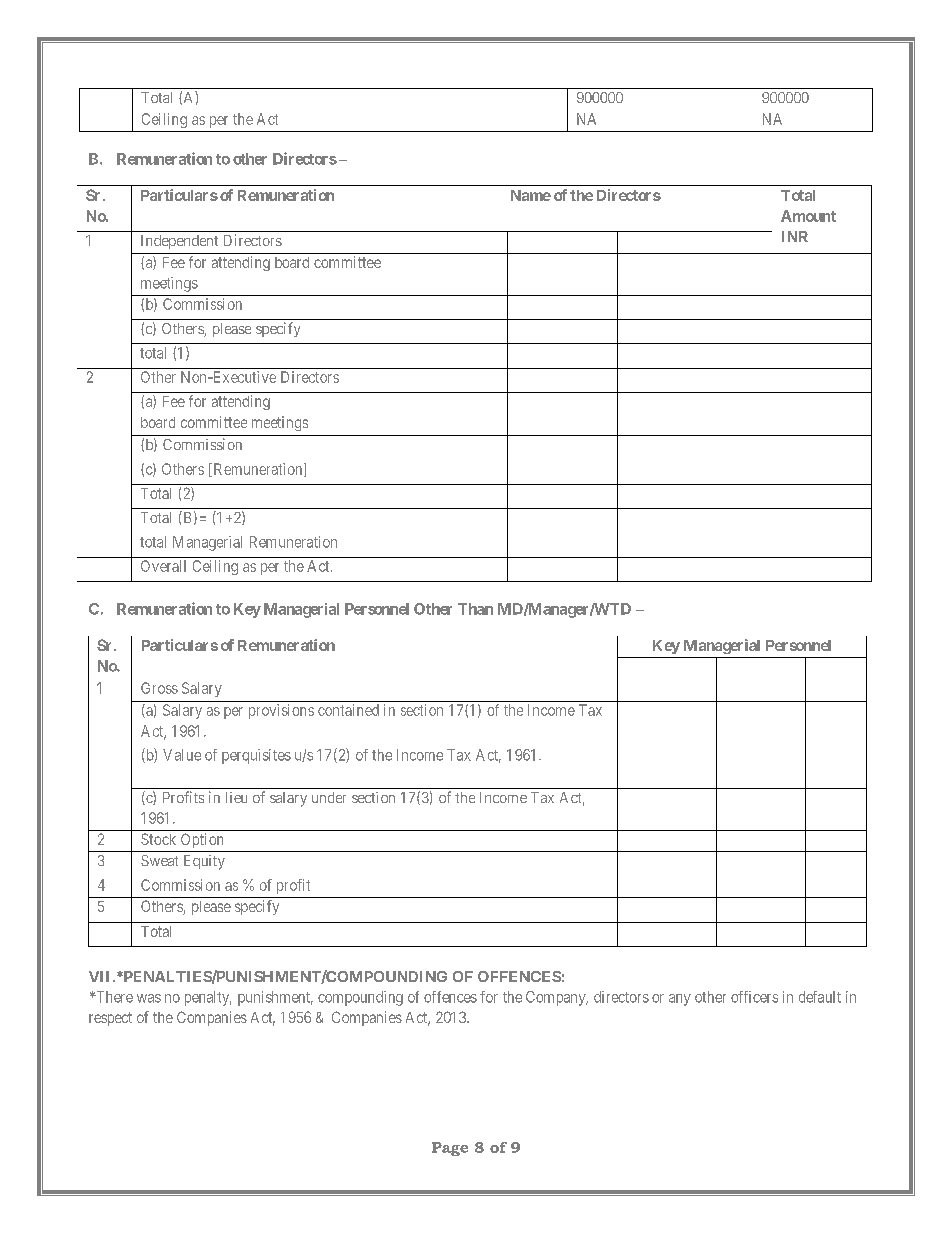 The image size is (952, 1233). What do you see at coordinates (450, 1149) in the page?
I see `Page` at bounding box center [450, 1149].
